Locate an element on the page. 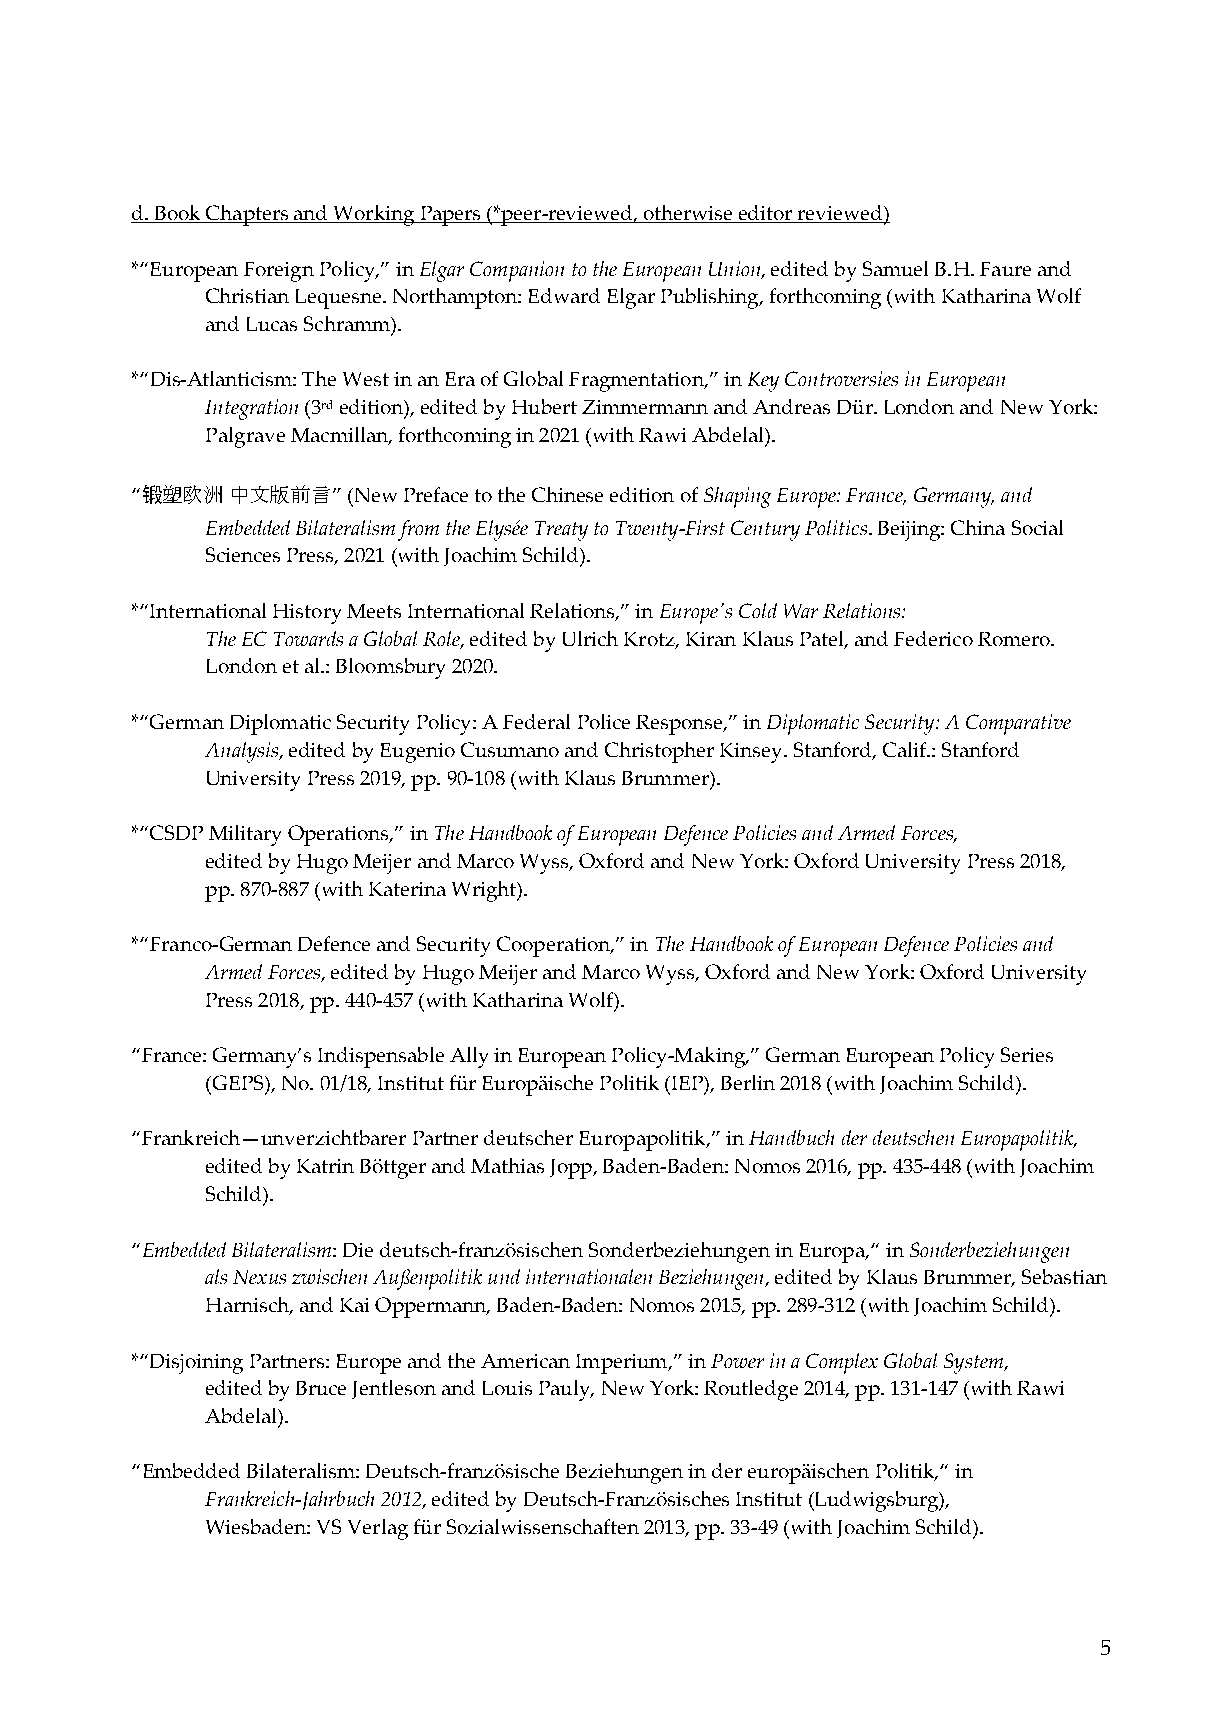 The width and height of the page is (1225, 1732). IEP is located at coordinates (687, 1083).
